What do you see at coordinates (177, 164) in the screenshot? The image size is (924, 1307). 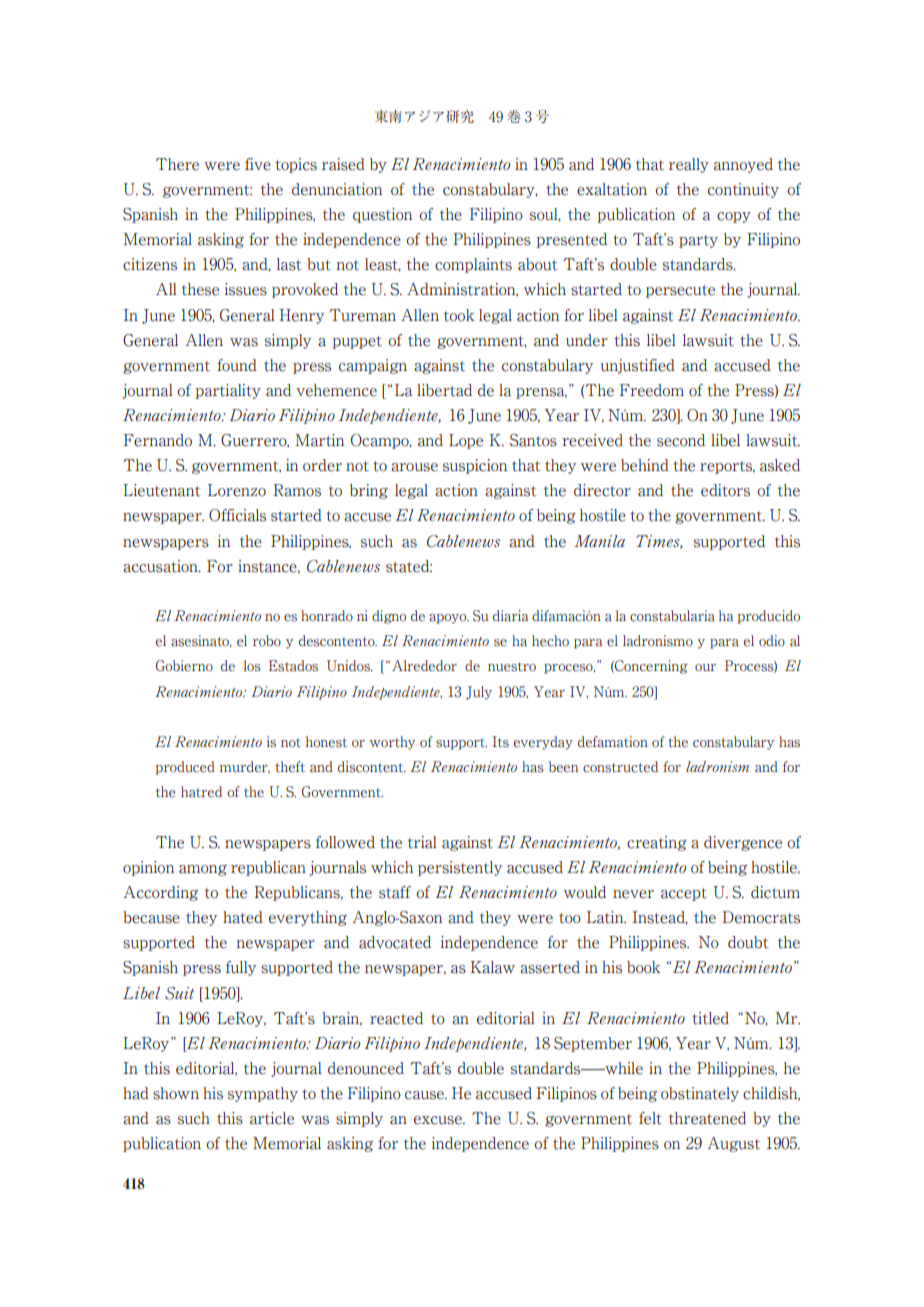 I see `There` at bounding box center [177, 164].
